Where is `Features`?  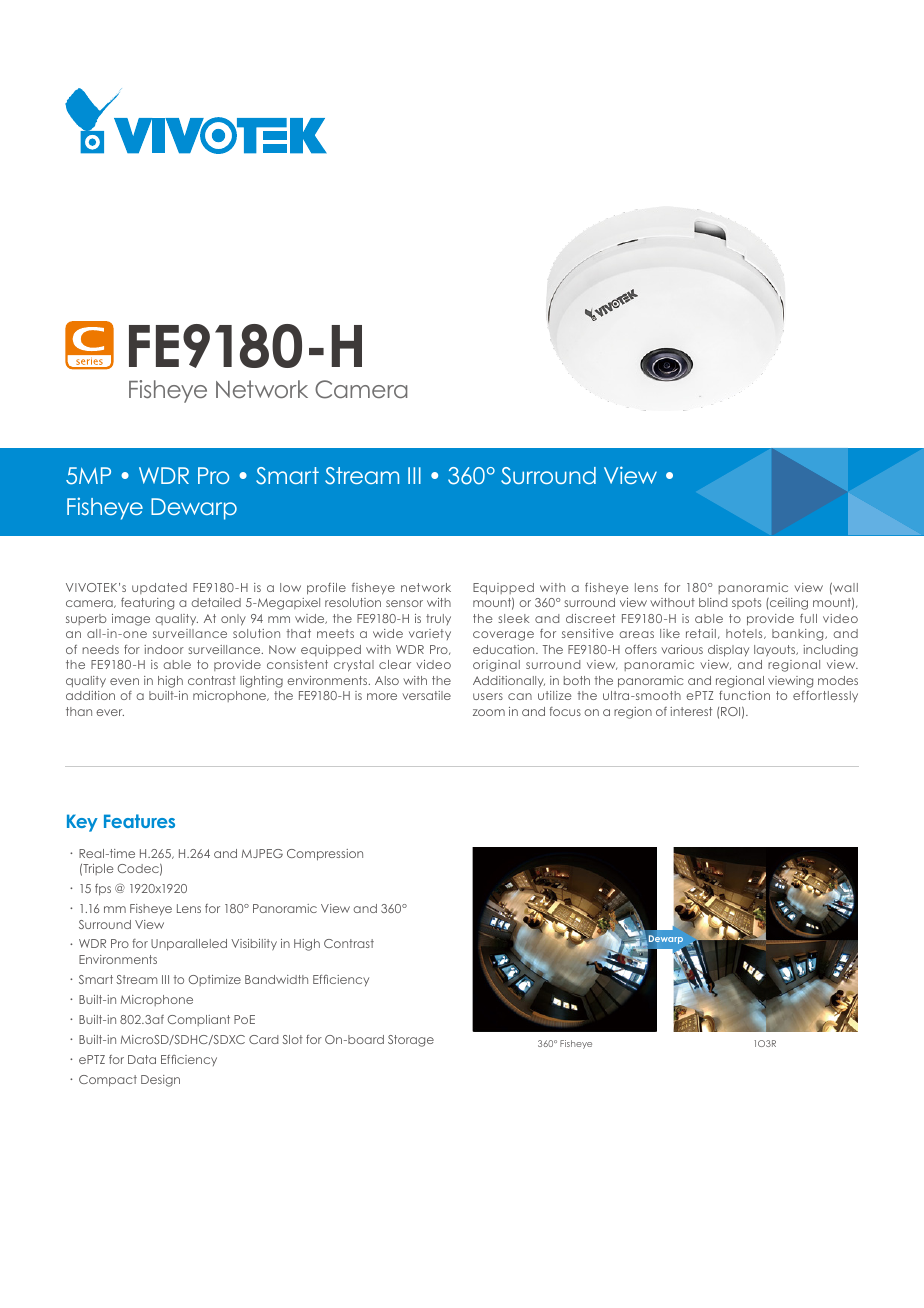
Features is located at coordinates (139, 821).
